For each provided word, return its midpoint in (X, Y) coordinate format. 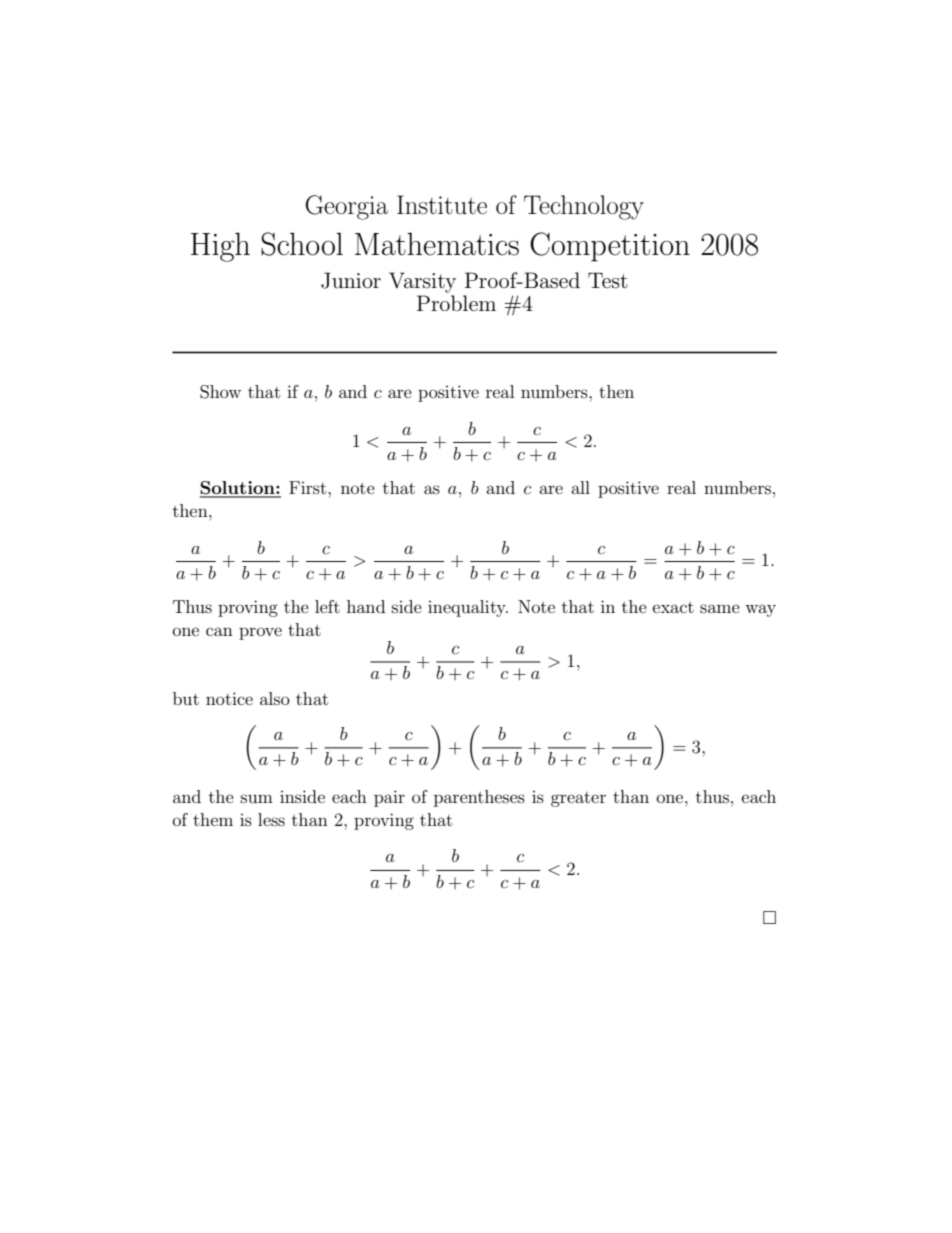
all (580, 487)
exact (673, 607)
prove (260, 633)
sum (257, 798)
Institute (442, 205)
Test (608, 281)
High (220, 247)
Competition (610, 247)
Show (220, 392)
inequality (468, 608)
